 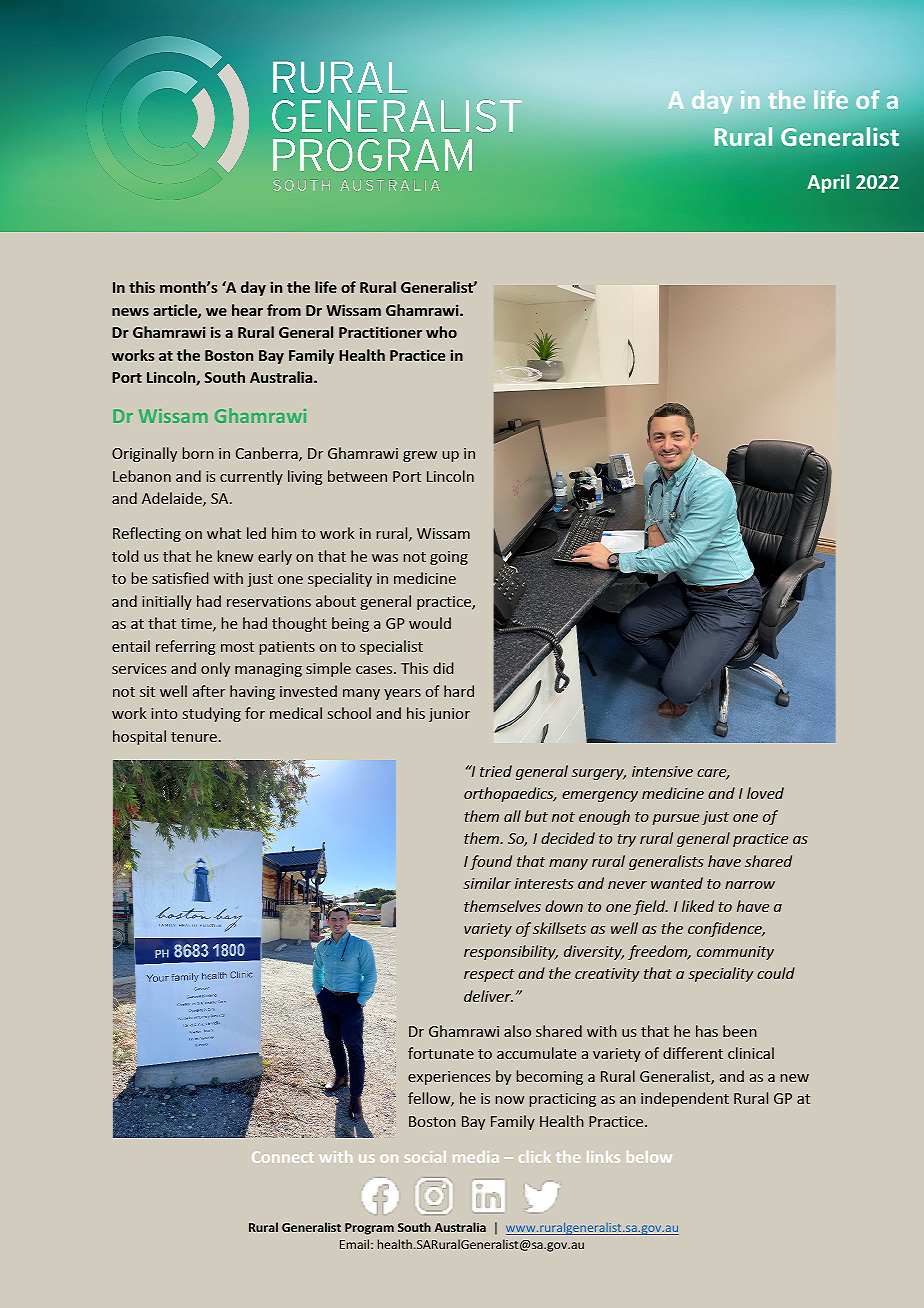 I want to click on hear, so click(x=247, y=310).
